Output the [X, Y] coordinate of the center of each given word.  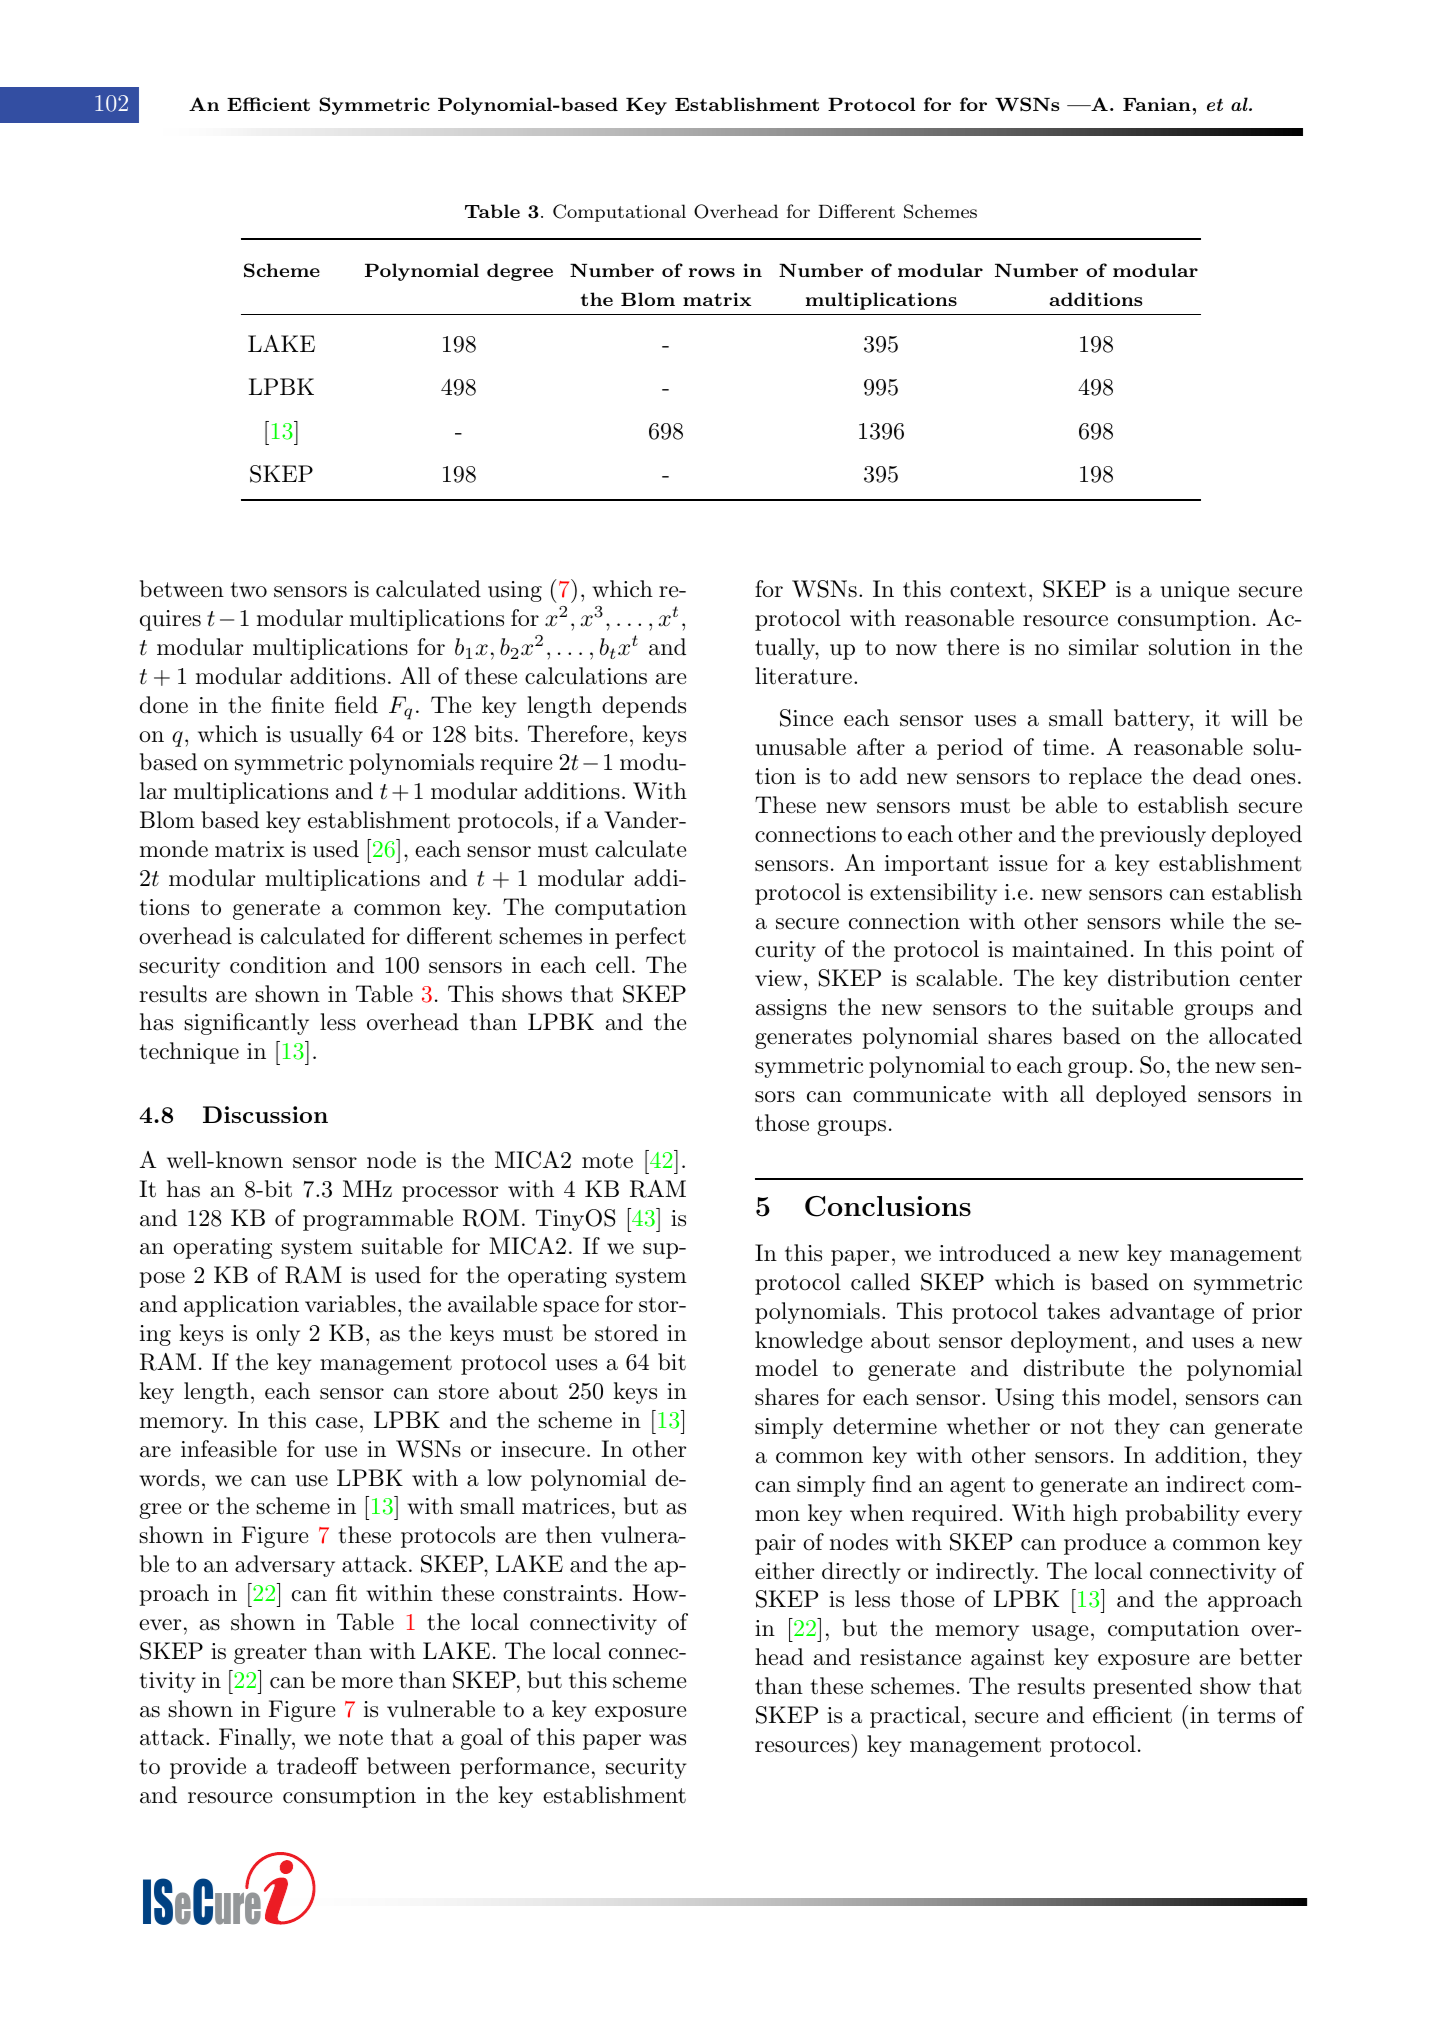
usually [326, 736]
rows [712, 272]
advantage [1162, 1313]
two [248, 590]
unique [1195, 591]
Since [806, 718]
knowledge [808, 1342]
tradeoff [318, 1766]
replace [1105, 778]
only [278, 1335]
